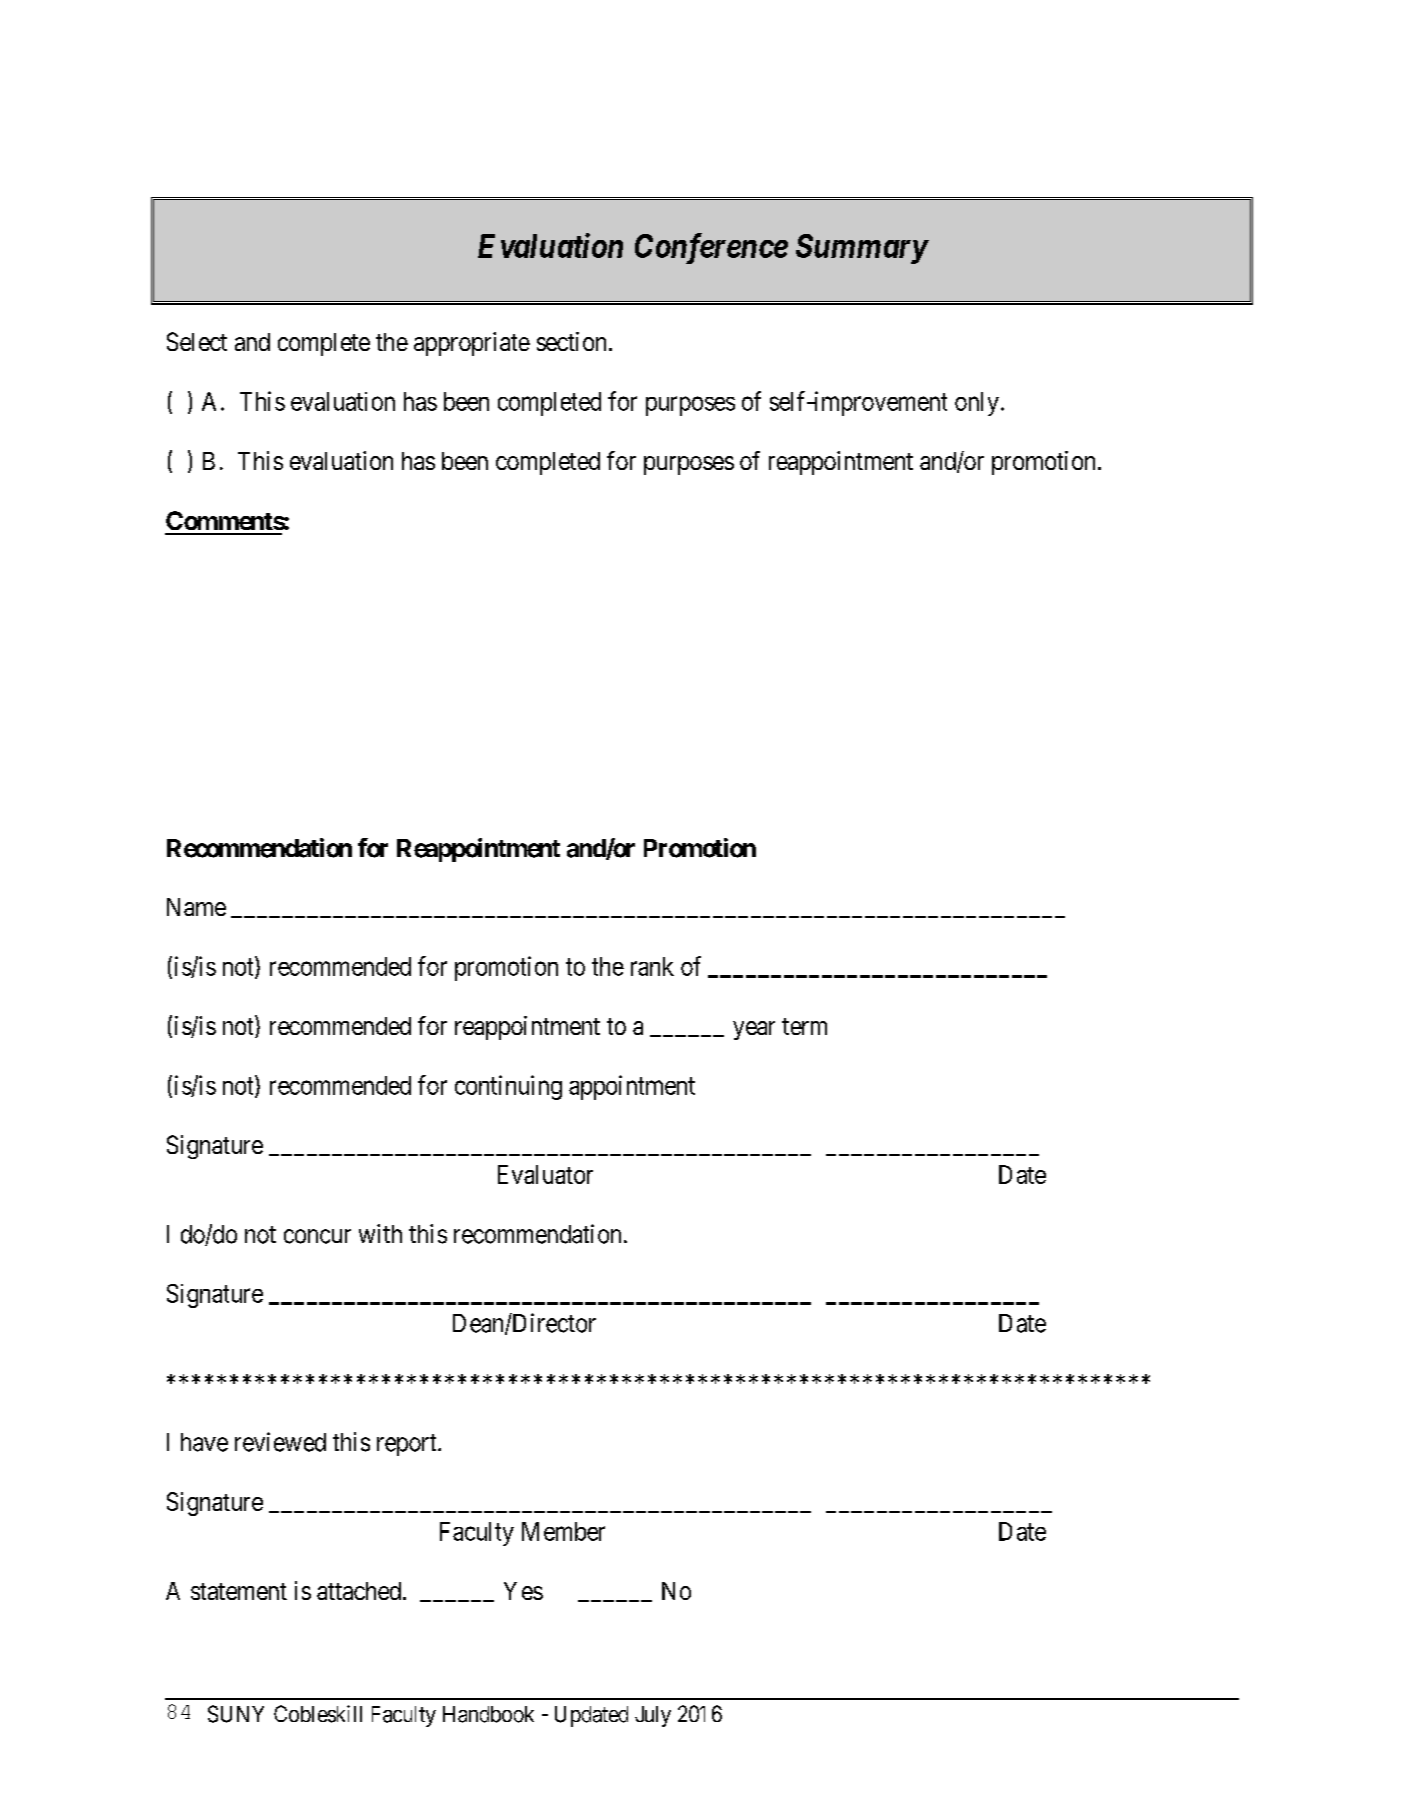  Describe the element at coordinates (571, 341) in the screenshot. I see `section` at that location.
